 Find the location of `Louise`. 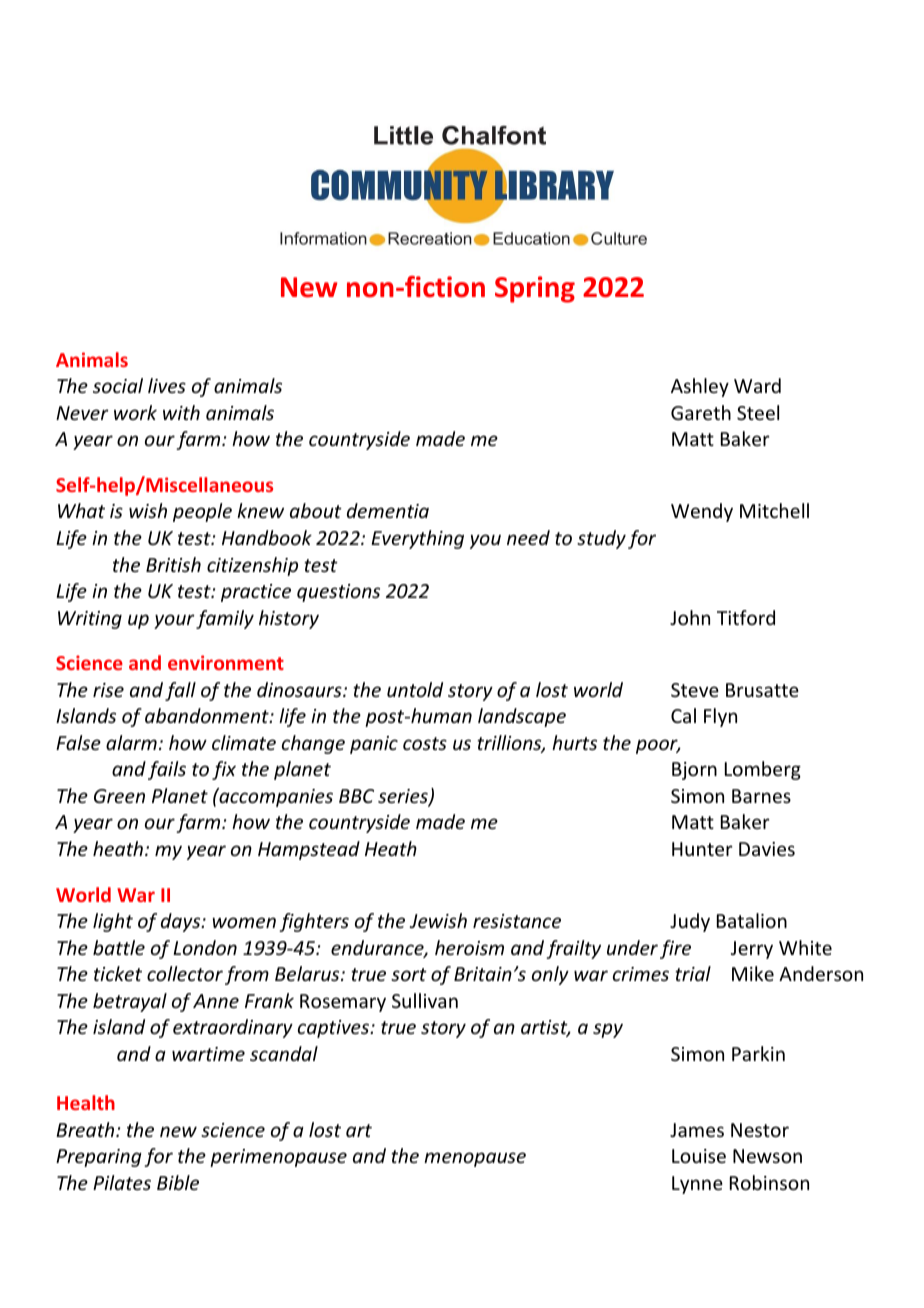

Louise is located at coordinates (699, 1156).
